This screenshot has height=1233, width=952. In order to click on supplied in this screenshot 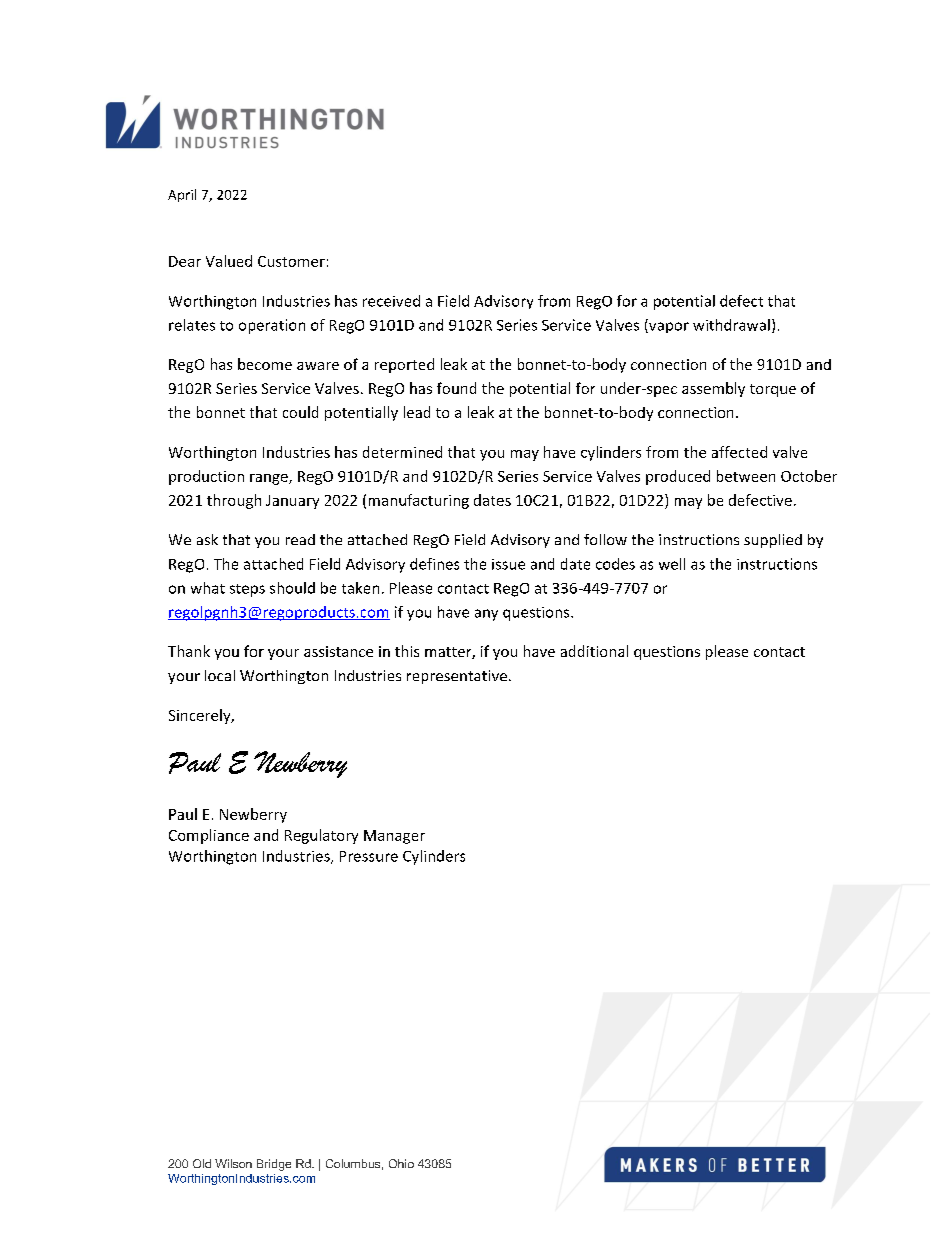, I will do `click(773, 541)`.
